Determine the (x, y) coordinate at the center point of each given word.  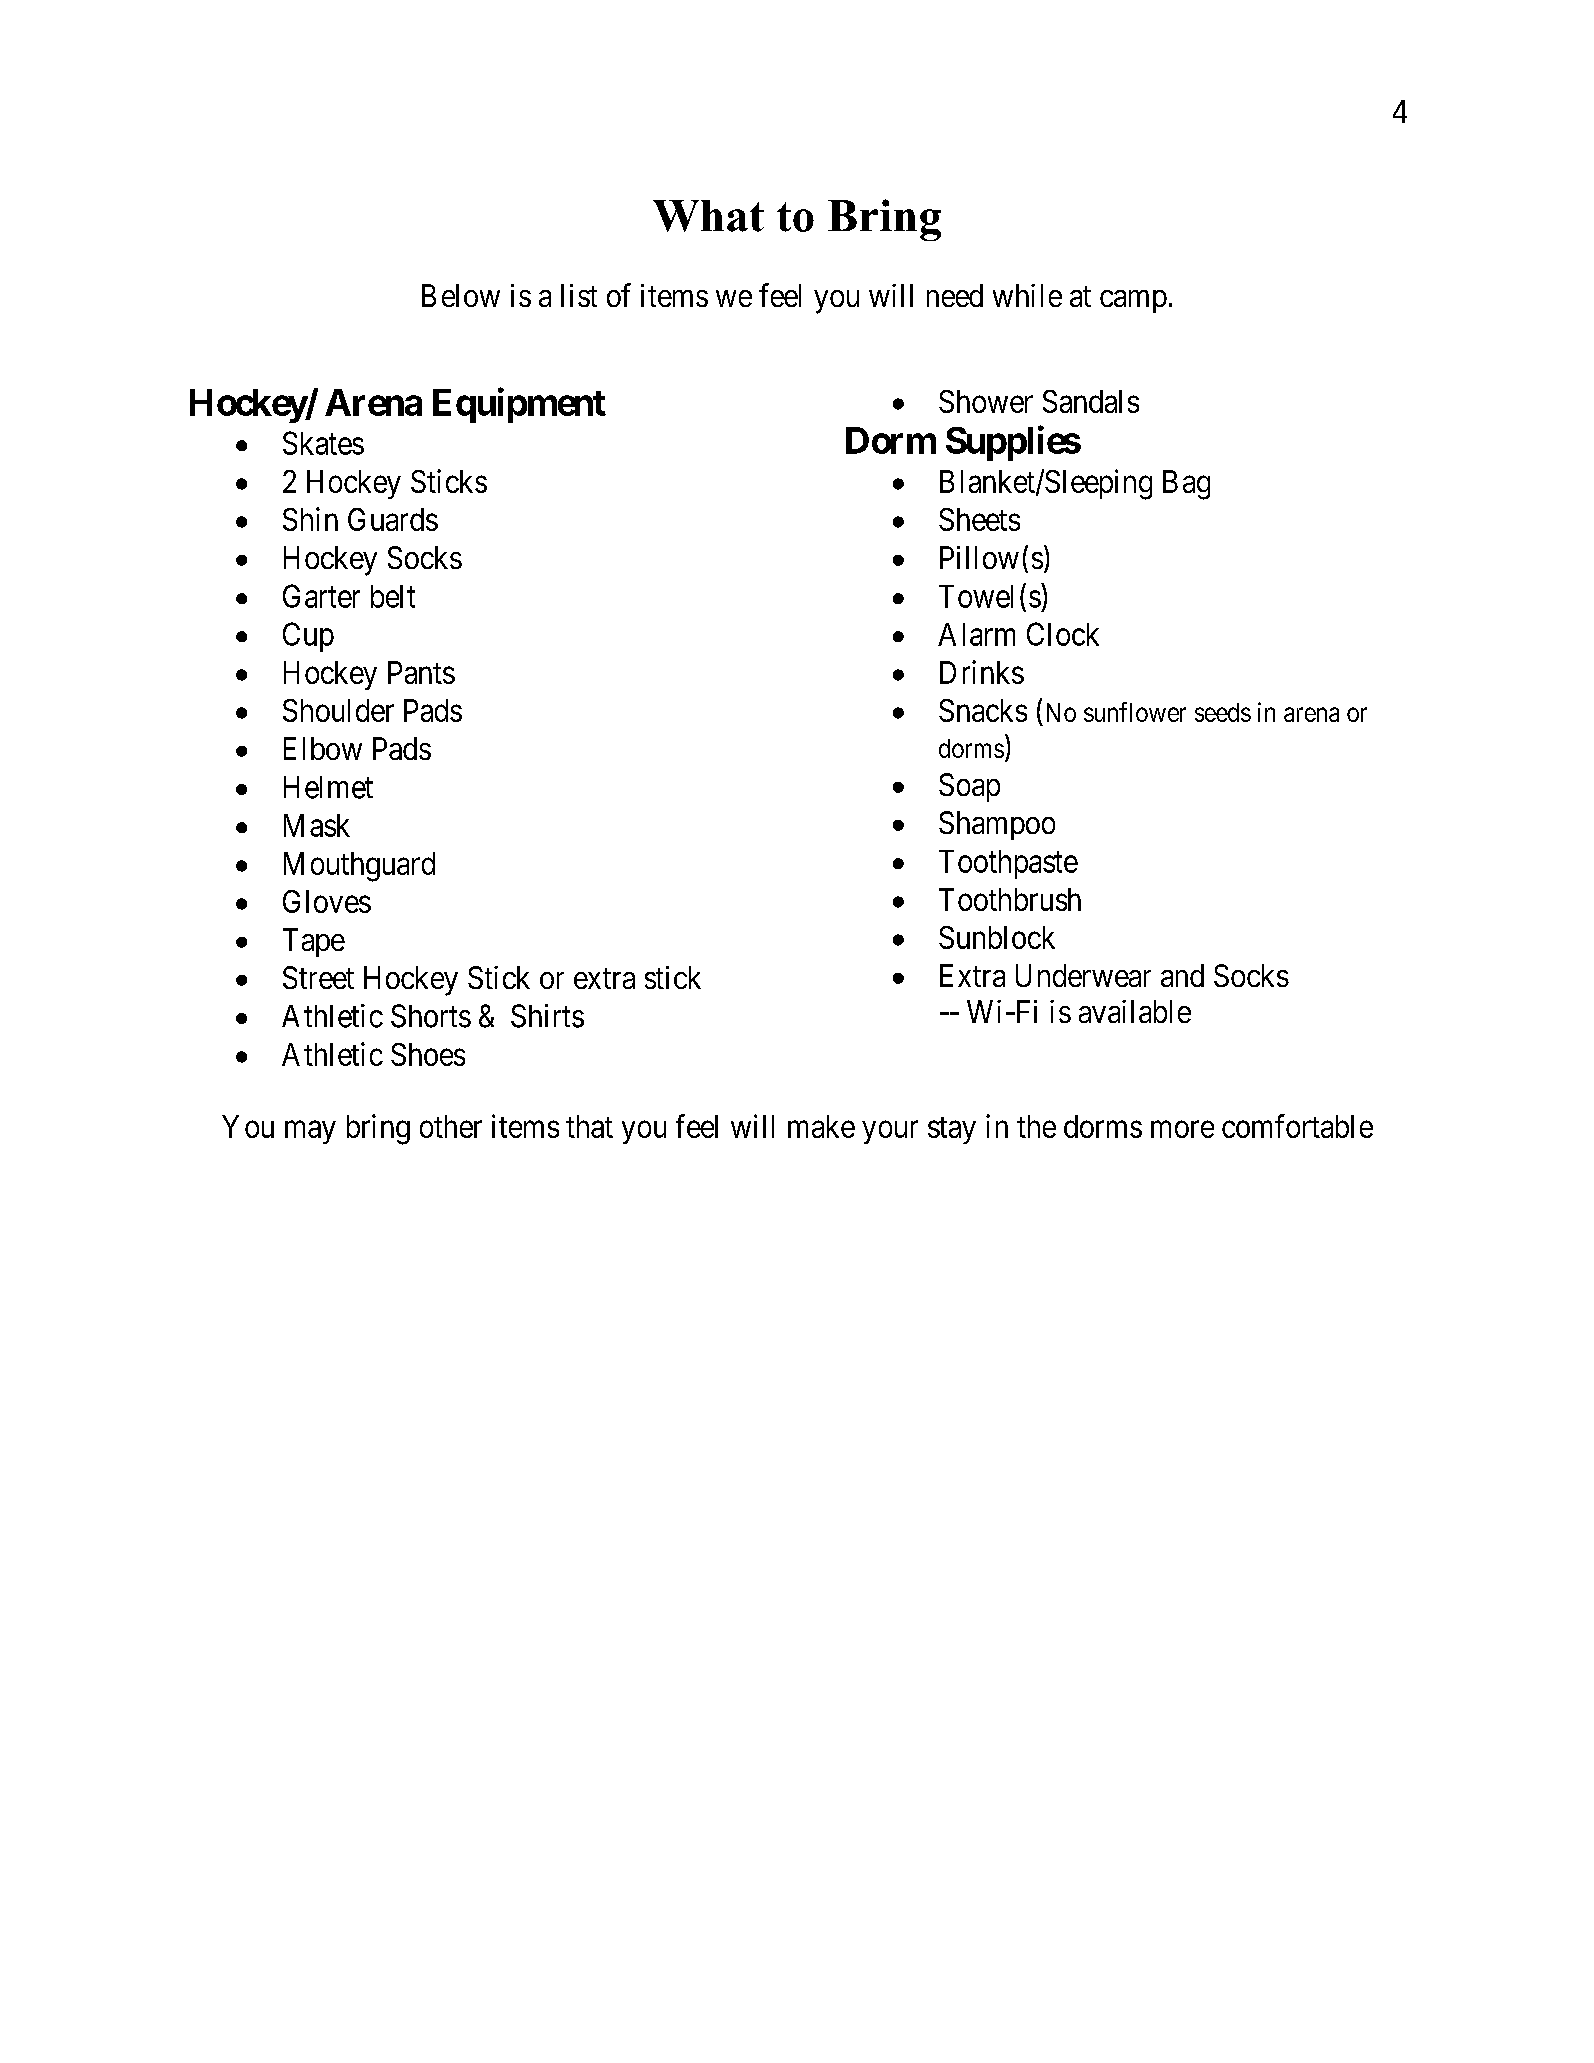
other (451, 1126)
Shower (986, 401)
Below (461, 295)
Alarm (976, 634)
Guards (393, 519)
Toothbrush (1010, 899)
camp (1133, 301)
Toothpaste (1008, 864)
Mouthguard (359, 867)
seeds (1223, 712)
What (708, 216)
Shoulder (338, 710)
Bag (1186, 485)
